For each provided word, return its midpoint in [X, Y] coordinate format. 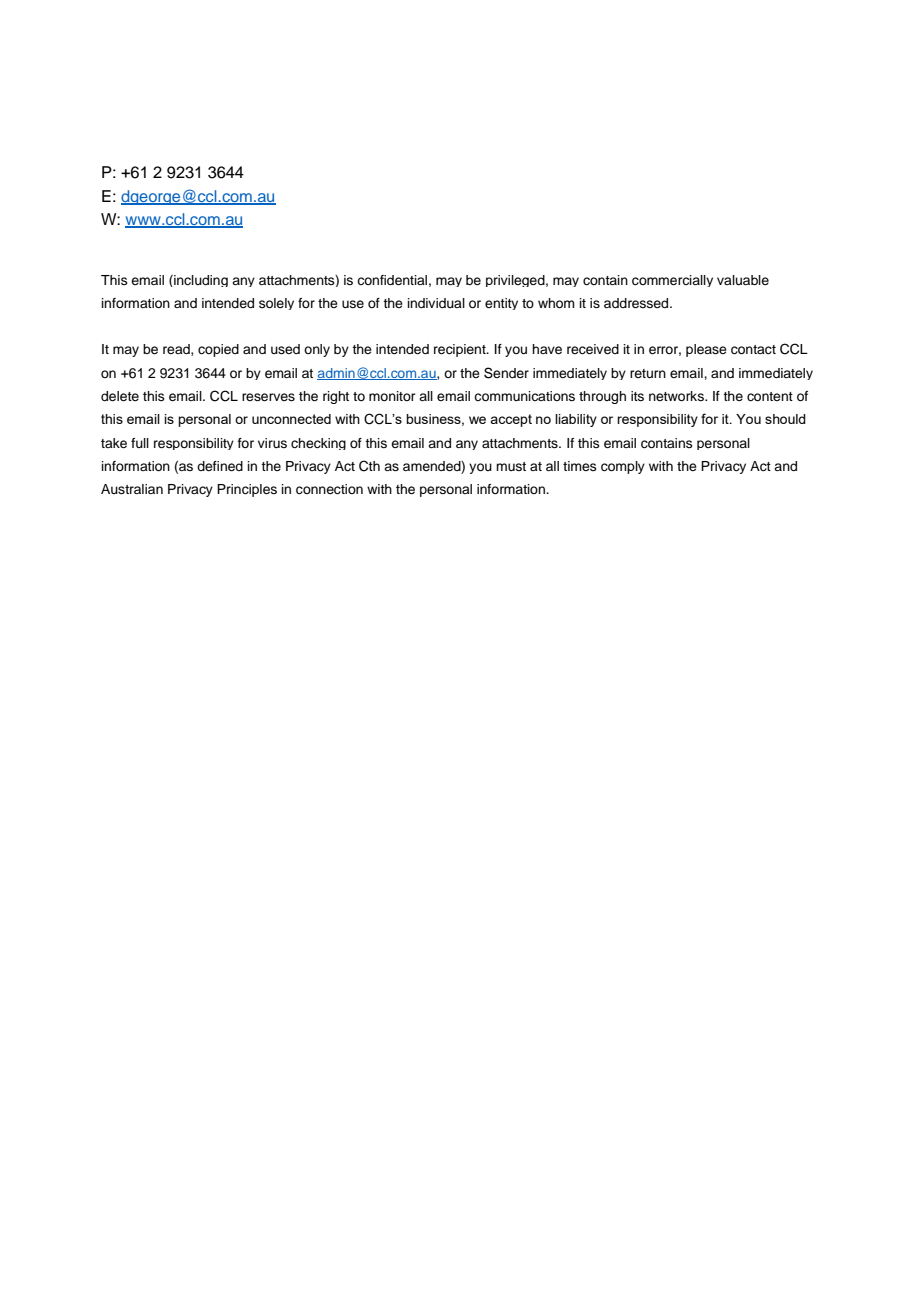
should [785, 419]
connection [329, 489]
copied [218, 350]
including [200, 281]
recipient [461, 350]
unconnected [291, 419]
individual [436, 303]
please [706, 350]
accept [511, 420]
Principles [247, 490]
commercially [672, 281]
